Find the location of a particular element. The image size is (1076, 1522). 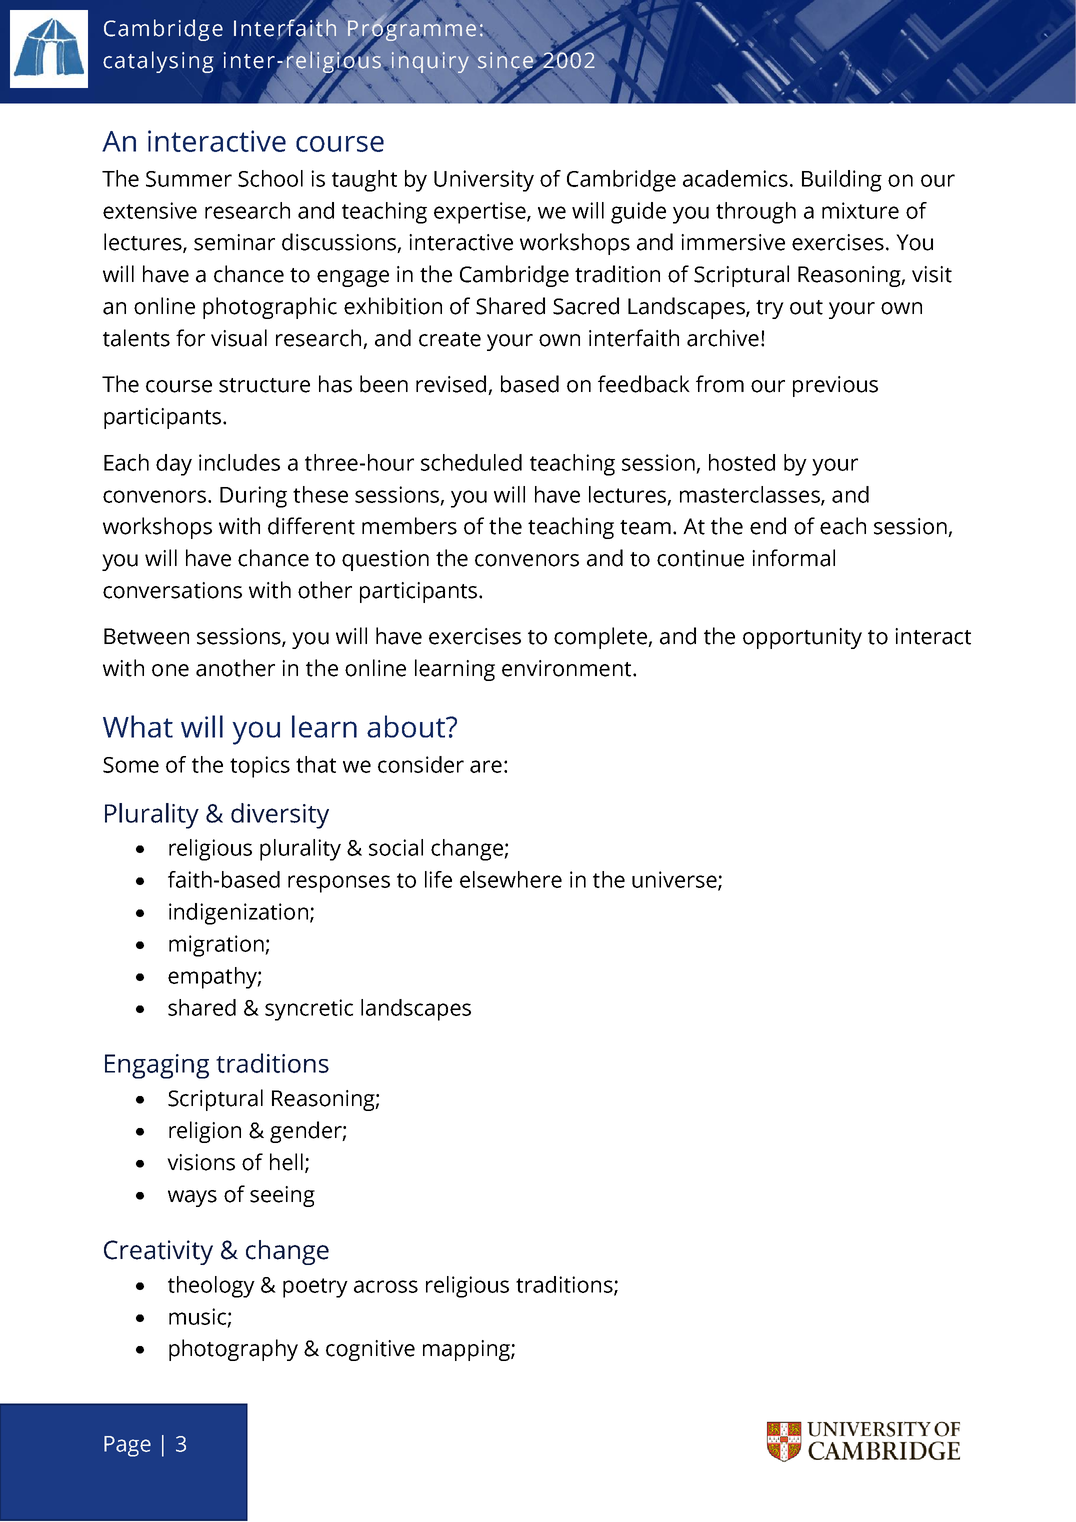

opportunity is located at coordinates (802, 638).
